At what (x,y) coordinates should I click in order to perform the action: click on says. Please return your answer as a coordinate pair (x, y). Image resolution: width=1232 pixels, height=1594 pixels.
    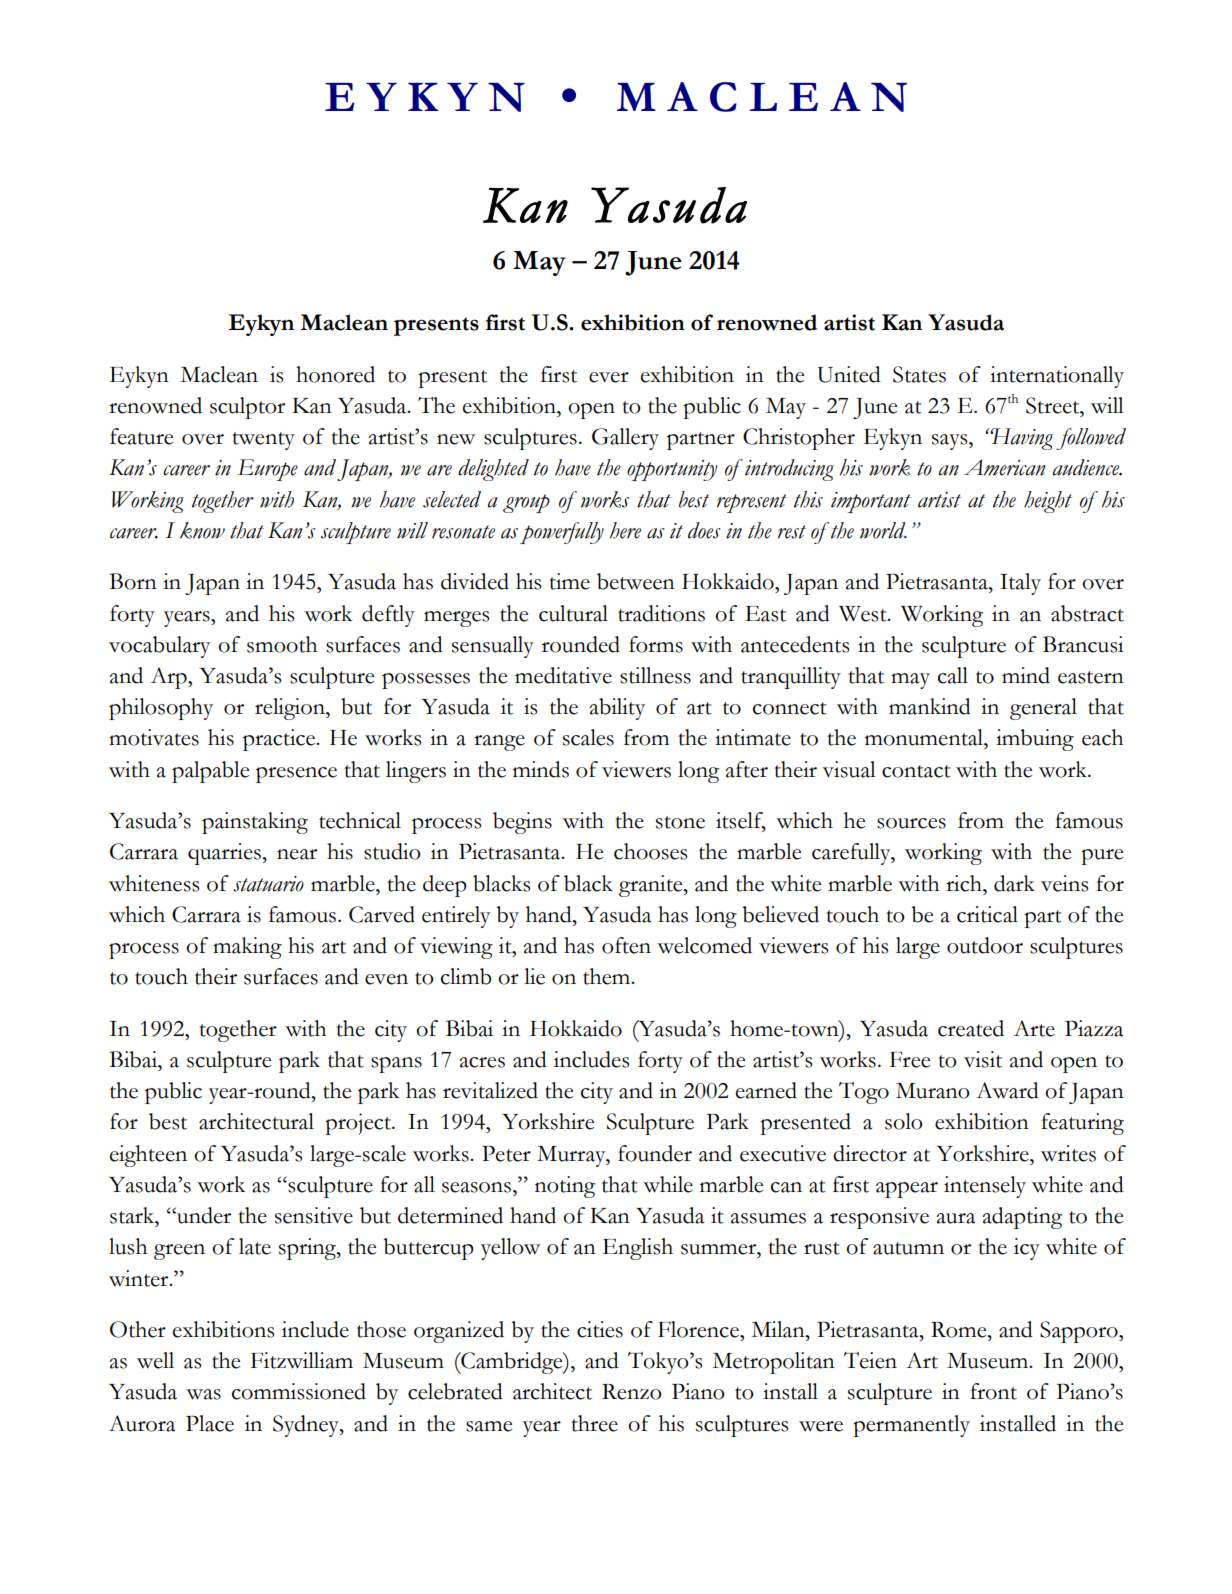
    Looking at the image, I should click on (951, 442).
